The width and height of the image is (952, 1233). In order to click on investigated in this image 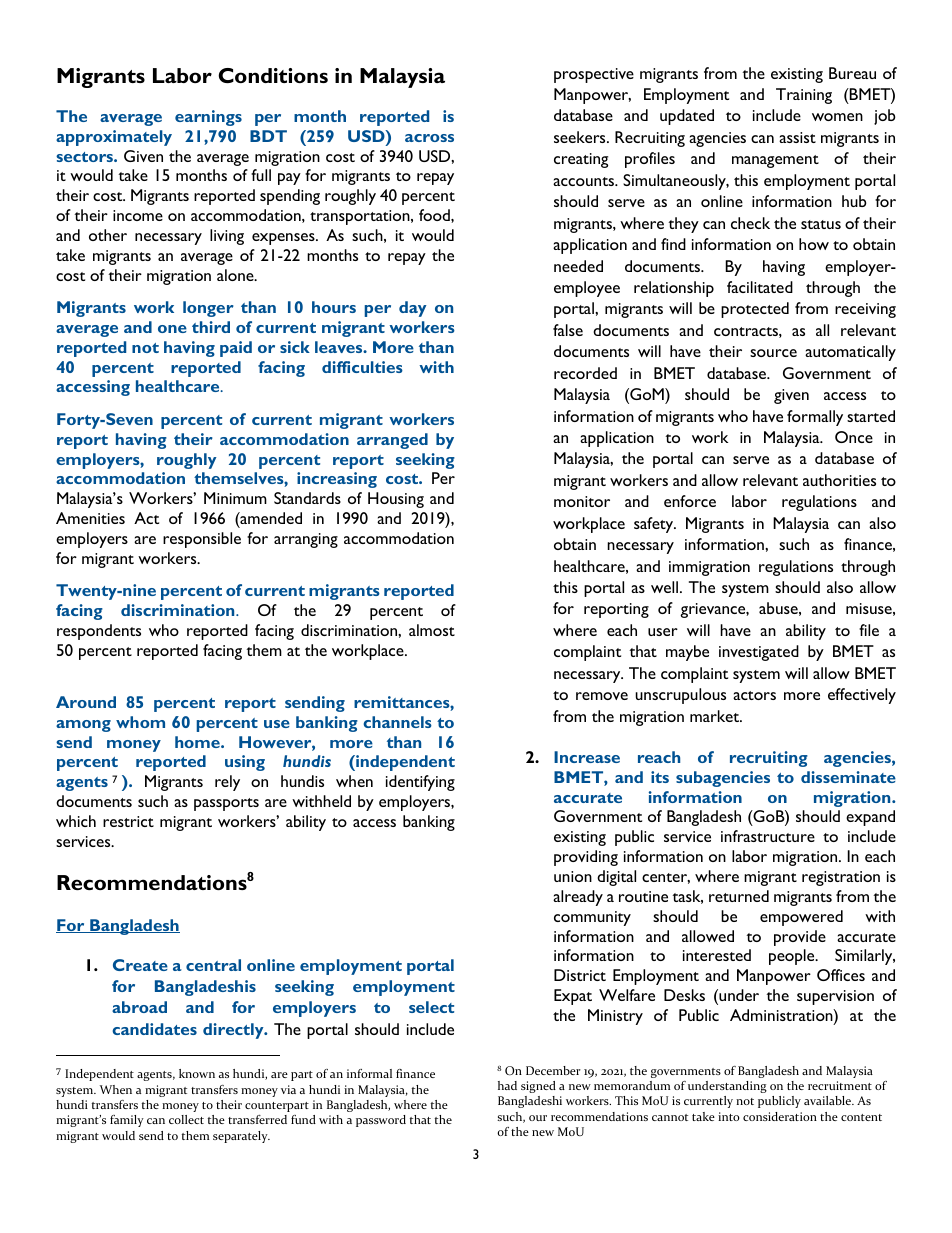, I will do `click(759, 653)`.
